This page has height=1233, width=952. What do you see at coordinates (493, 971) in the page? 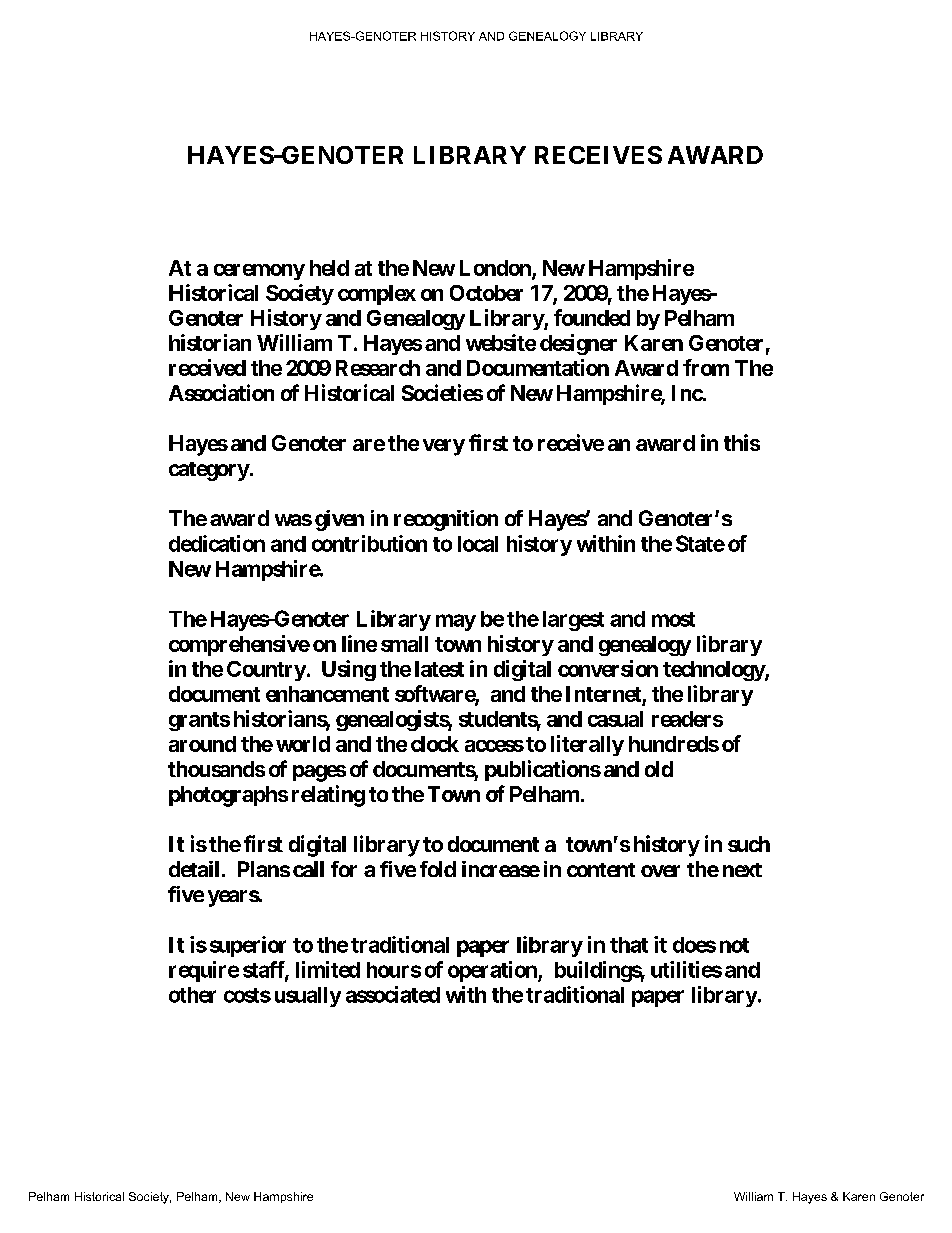
I see `operation` at bounding box center [493, 971].
